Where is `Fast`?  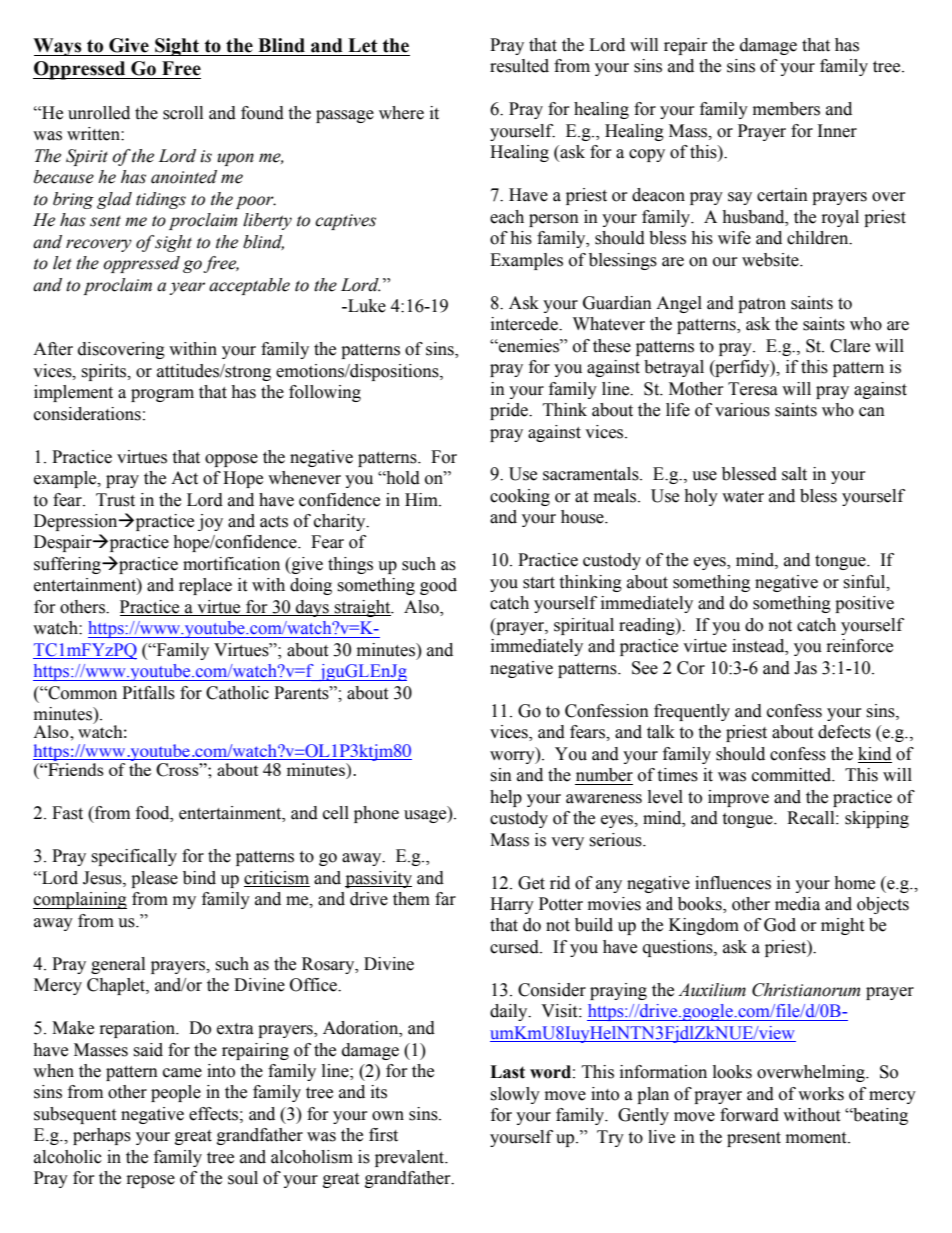 Fast is located at coordinates (67, 813).
